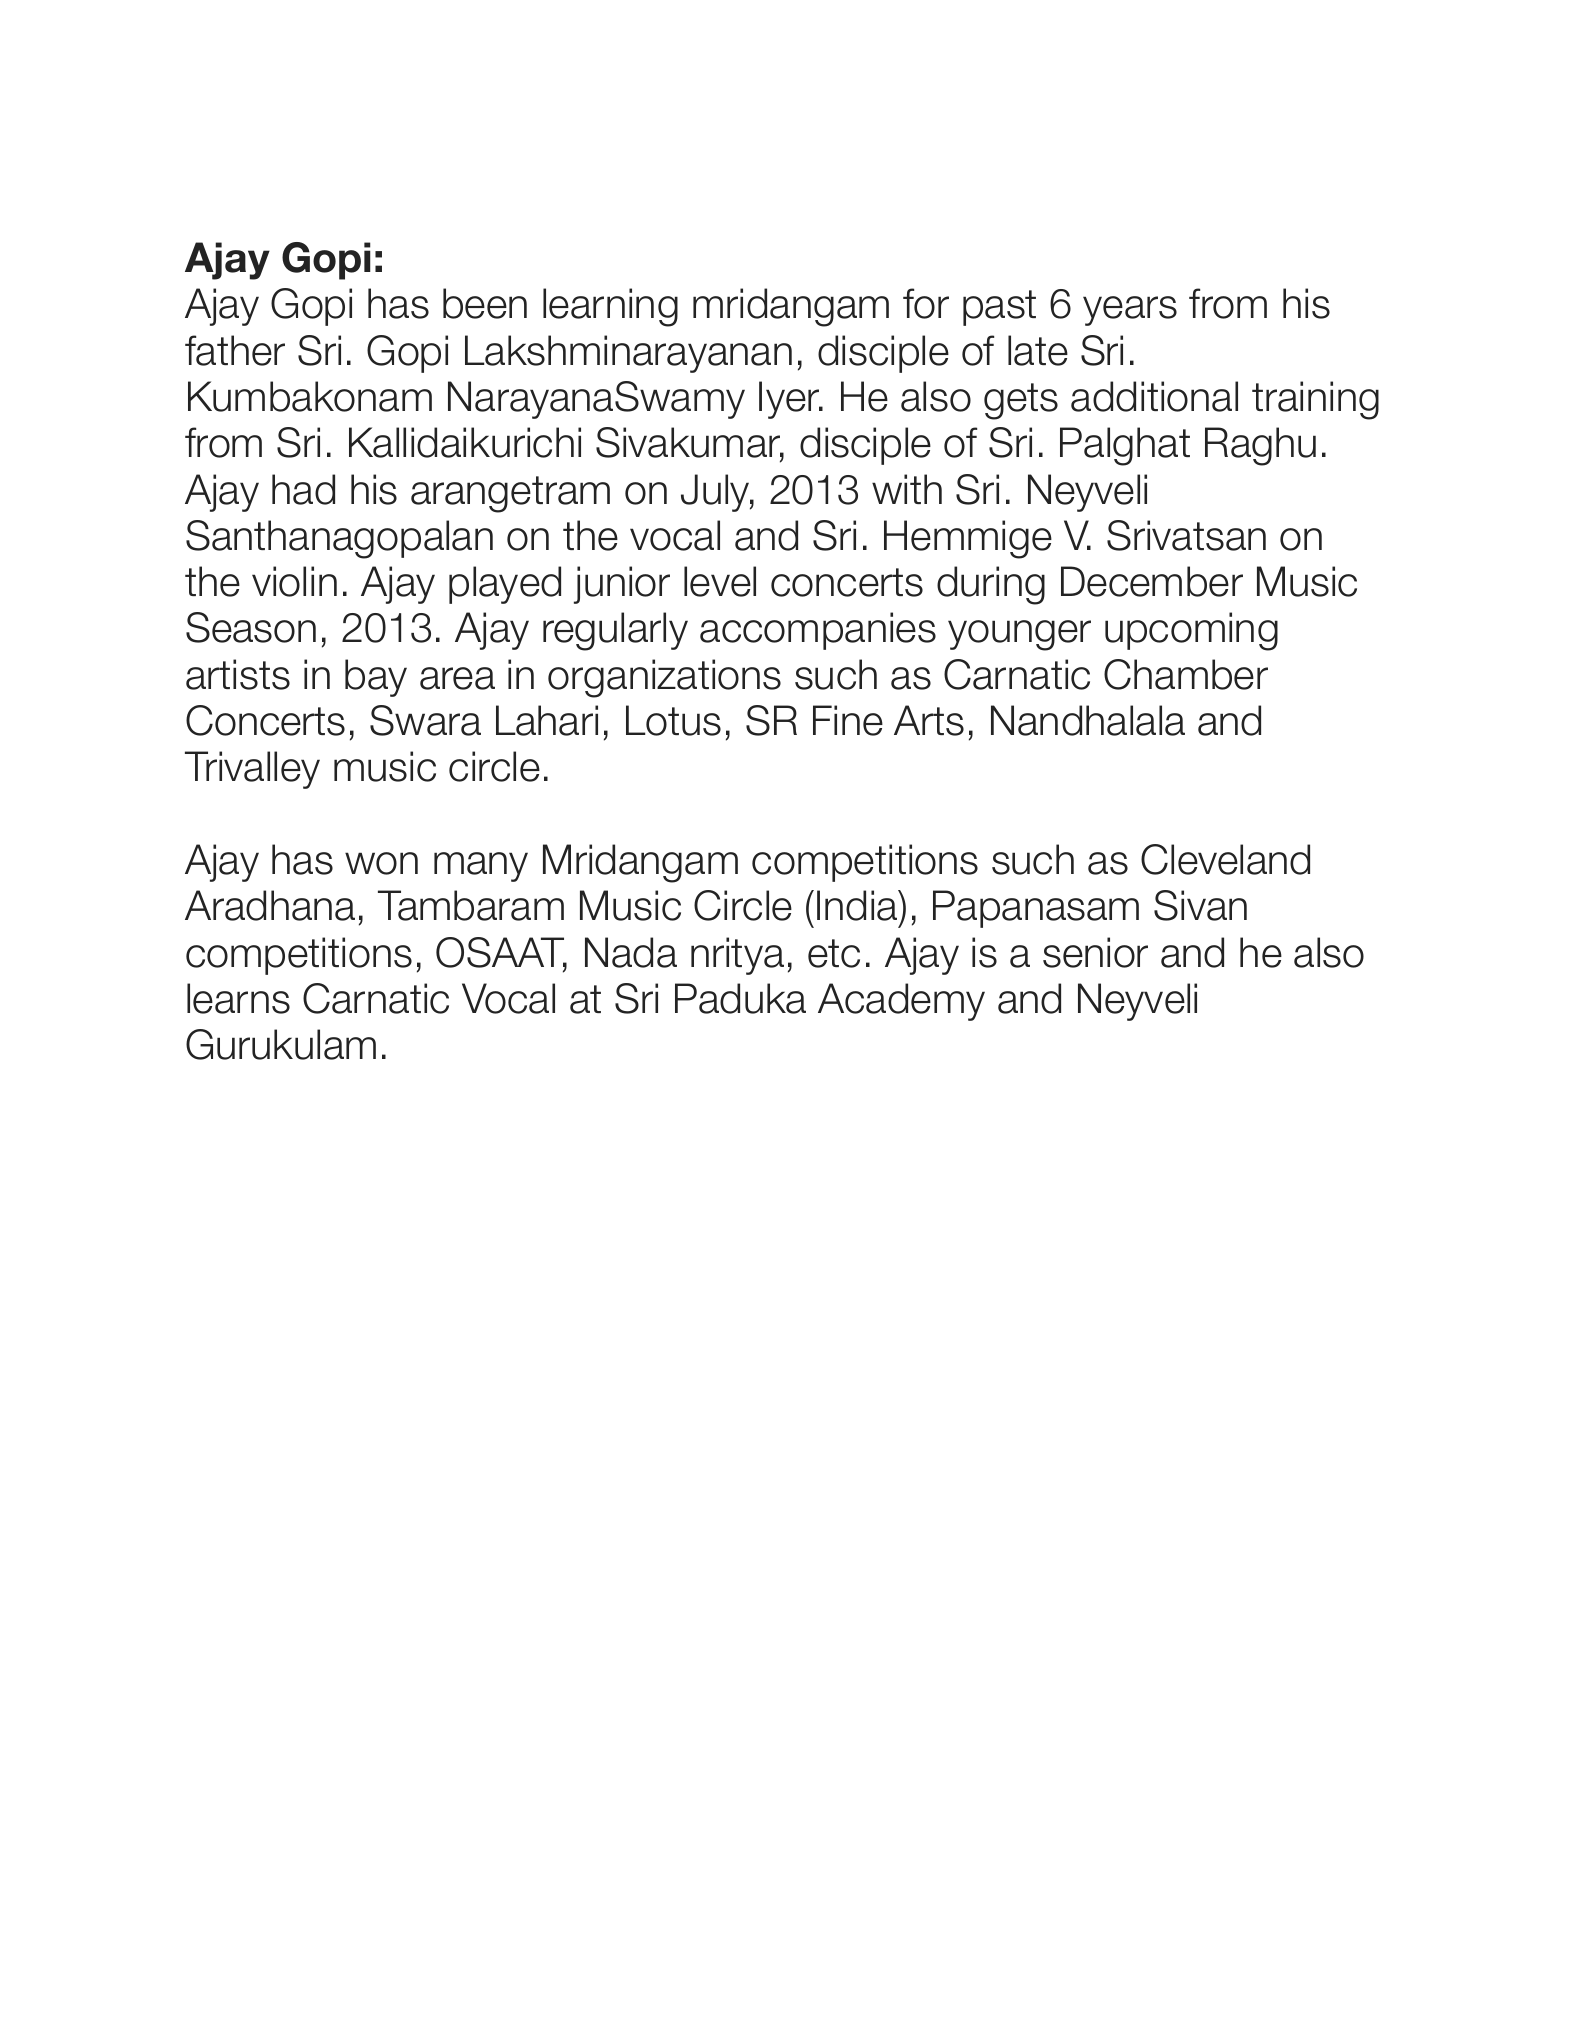  I want to click on upcoming, so click(1191, 631).
